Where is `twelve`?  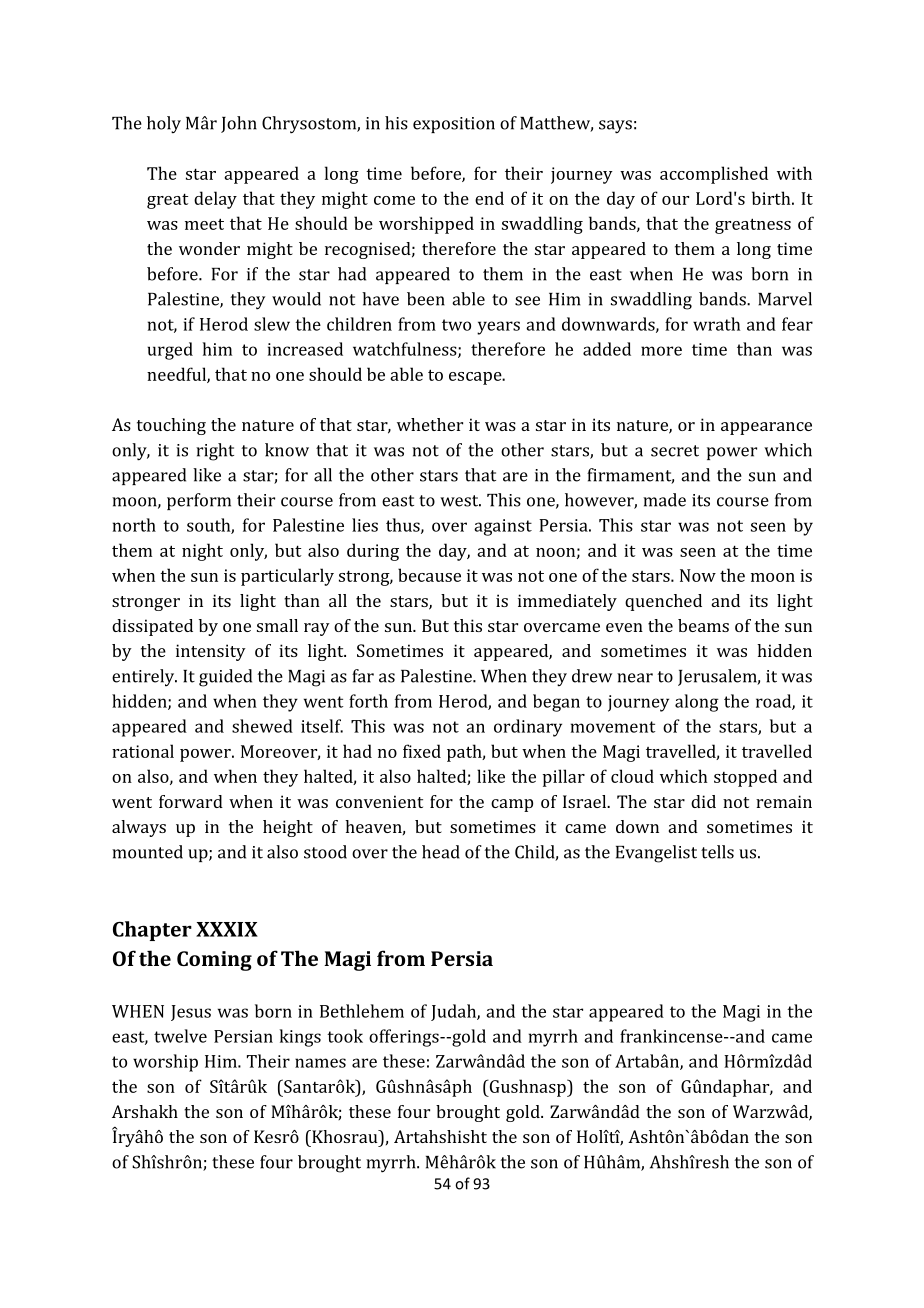 twelve is located at coordinates (180, 1036).
